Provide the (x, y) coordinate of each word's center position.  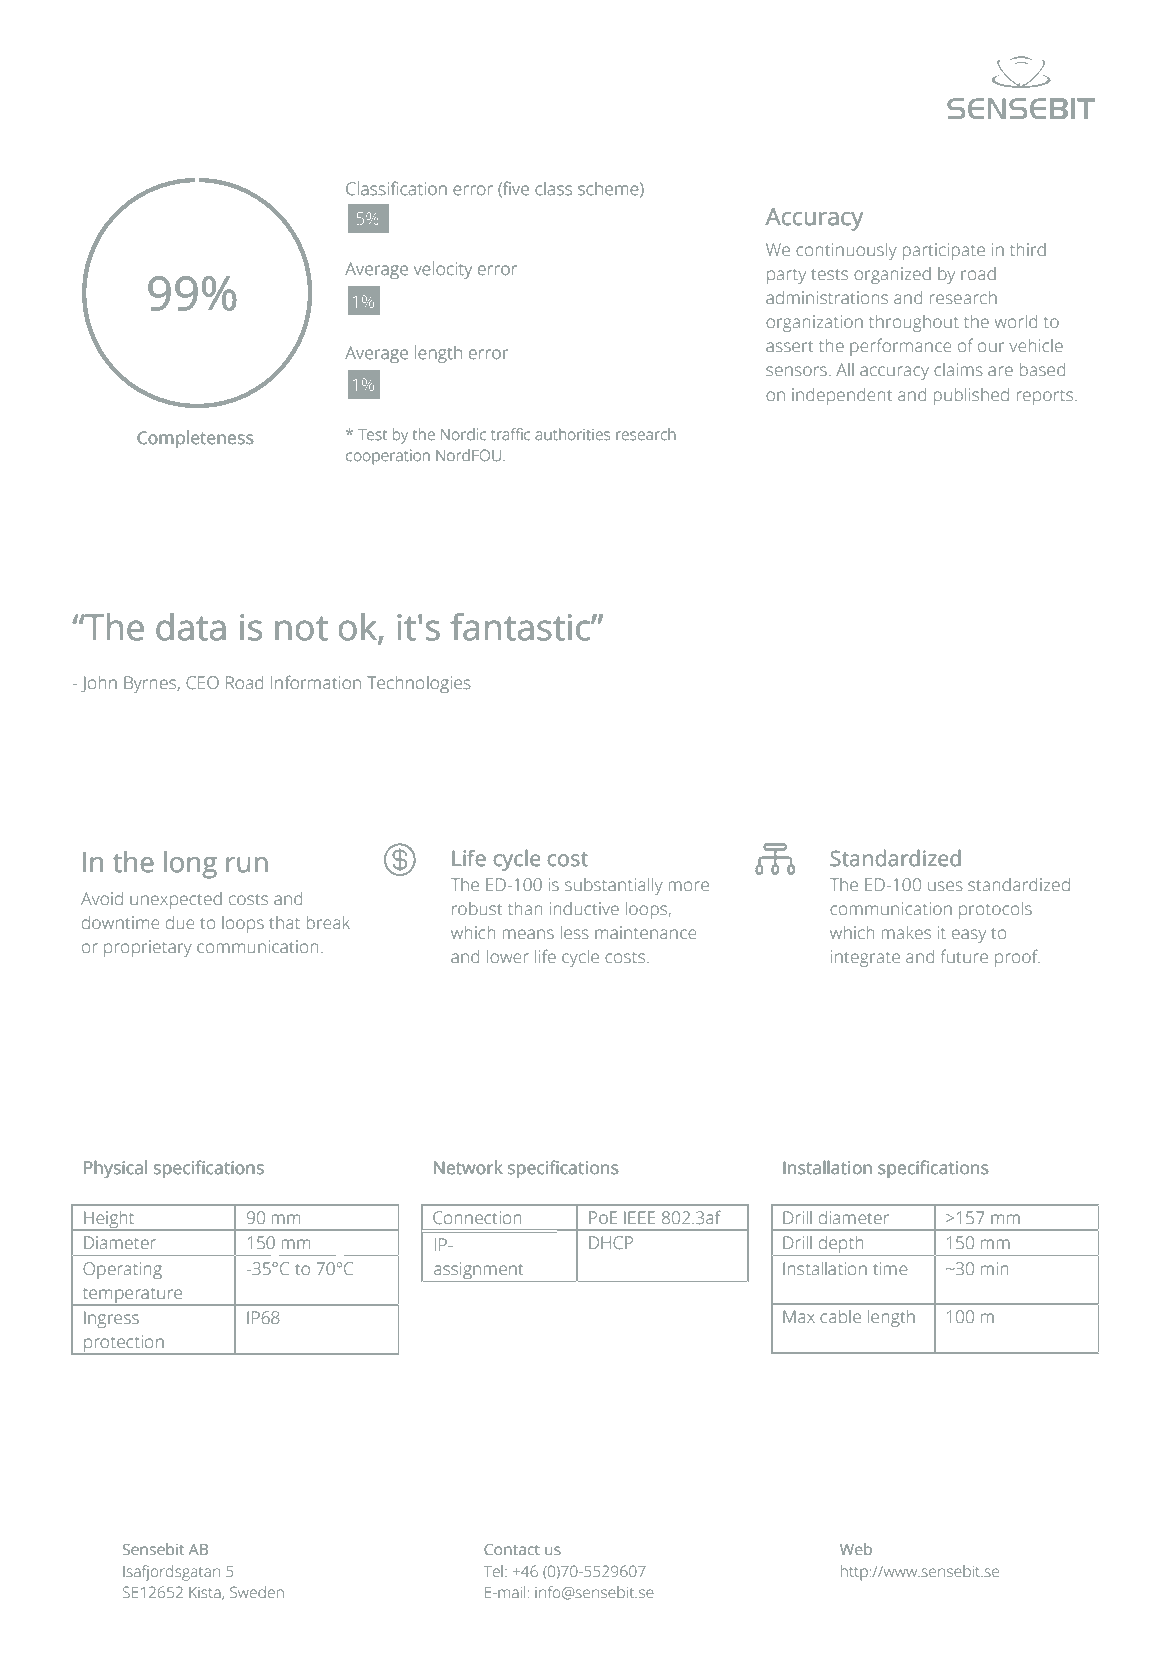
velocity (443, 270)
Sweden (257, 1592)
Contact (512, 1549)
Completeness (195, 439)
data (190, 627)
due (180, 922)
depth (841, 1244)
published (971, 396)
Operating (123, 1270)
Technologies (419, 684)
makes (906, 932)
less (575, 932)
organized (892, 275)
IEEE (639, 1217)
